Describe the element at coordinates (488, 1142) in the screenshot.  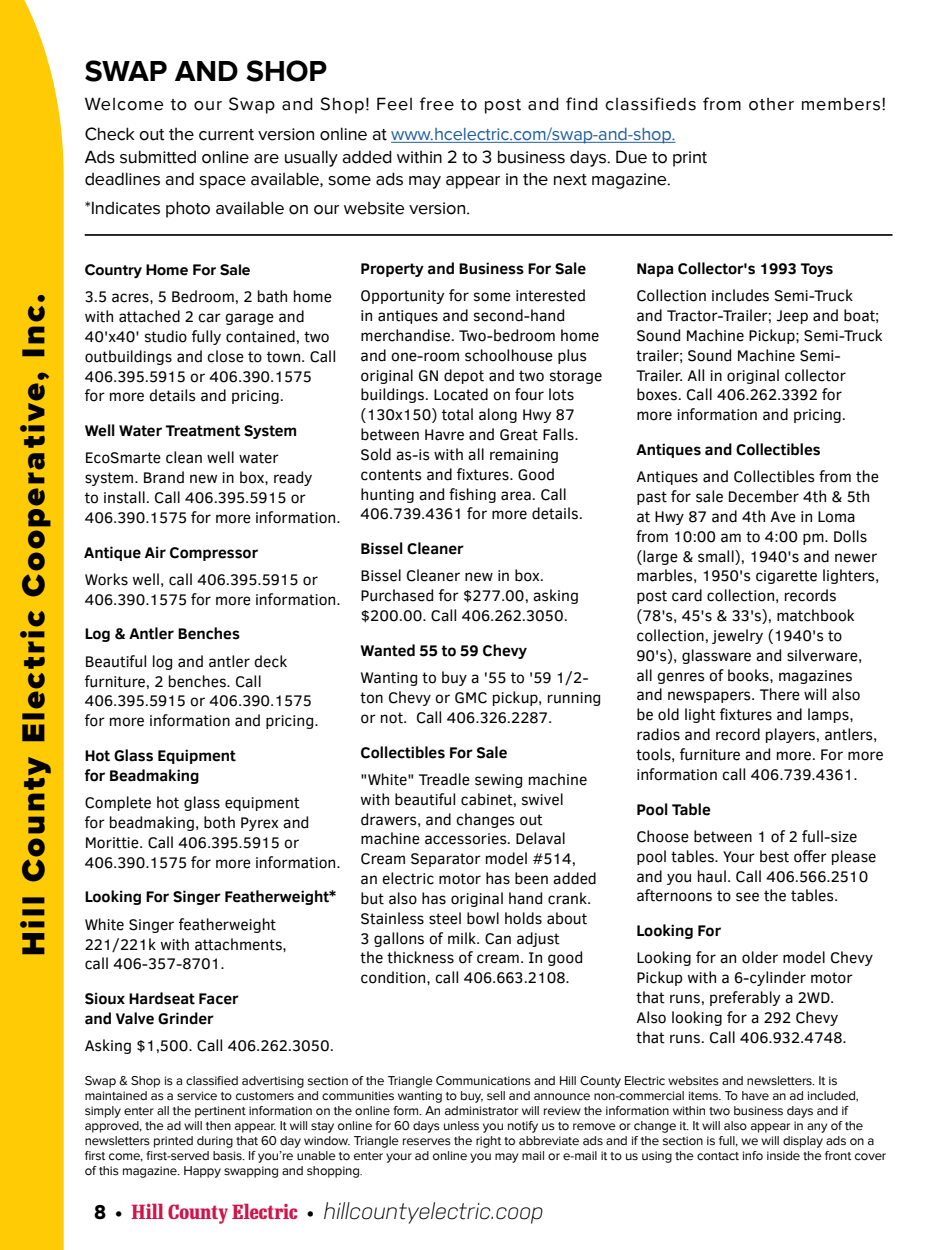
I see `right` at that location.
